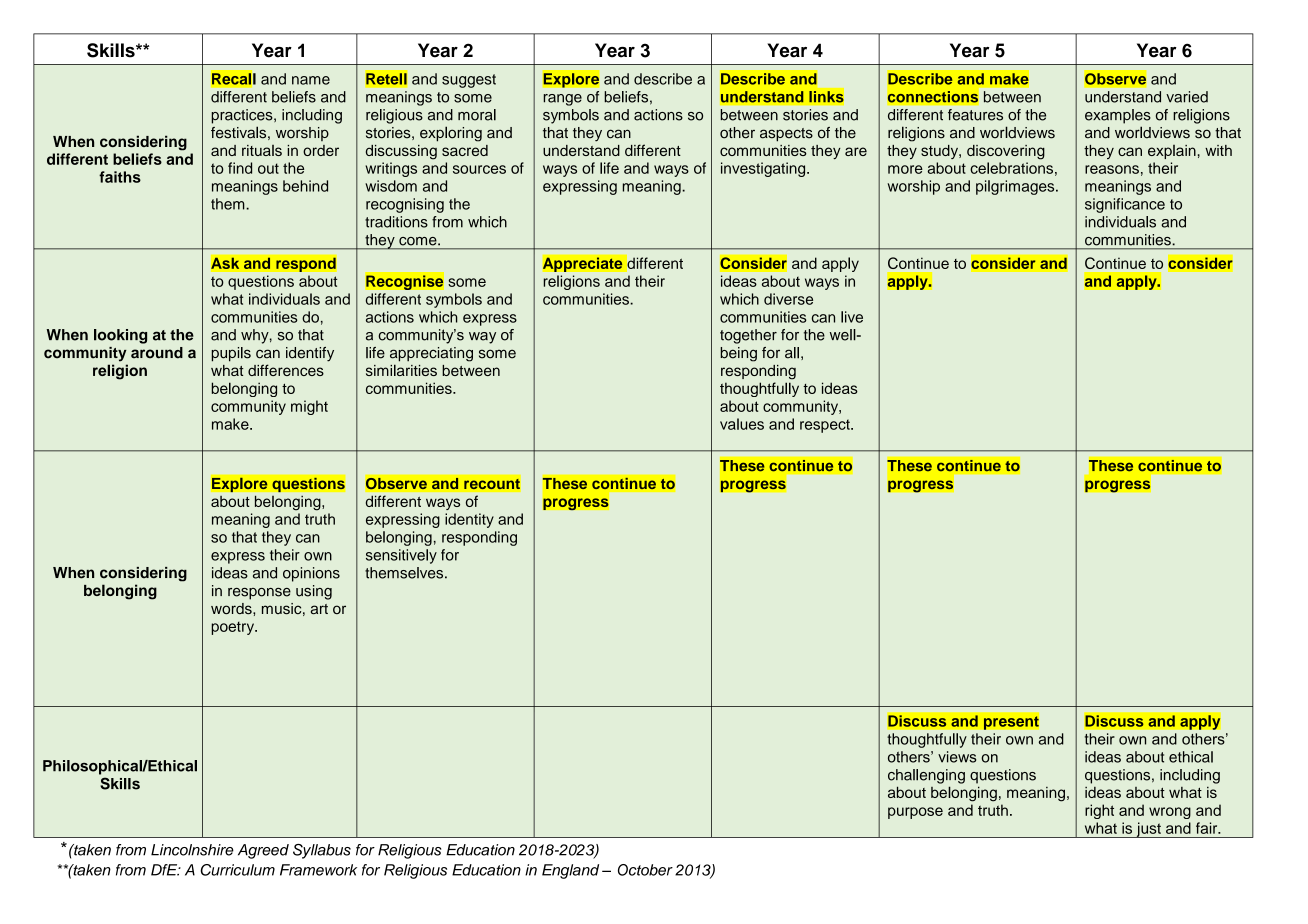 This screenshot has width=1308, height=924. I want to click on might, so click(309, 407).
